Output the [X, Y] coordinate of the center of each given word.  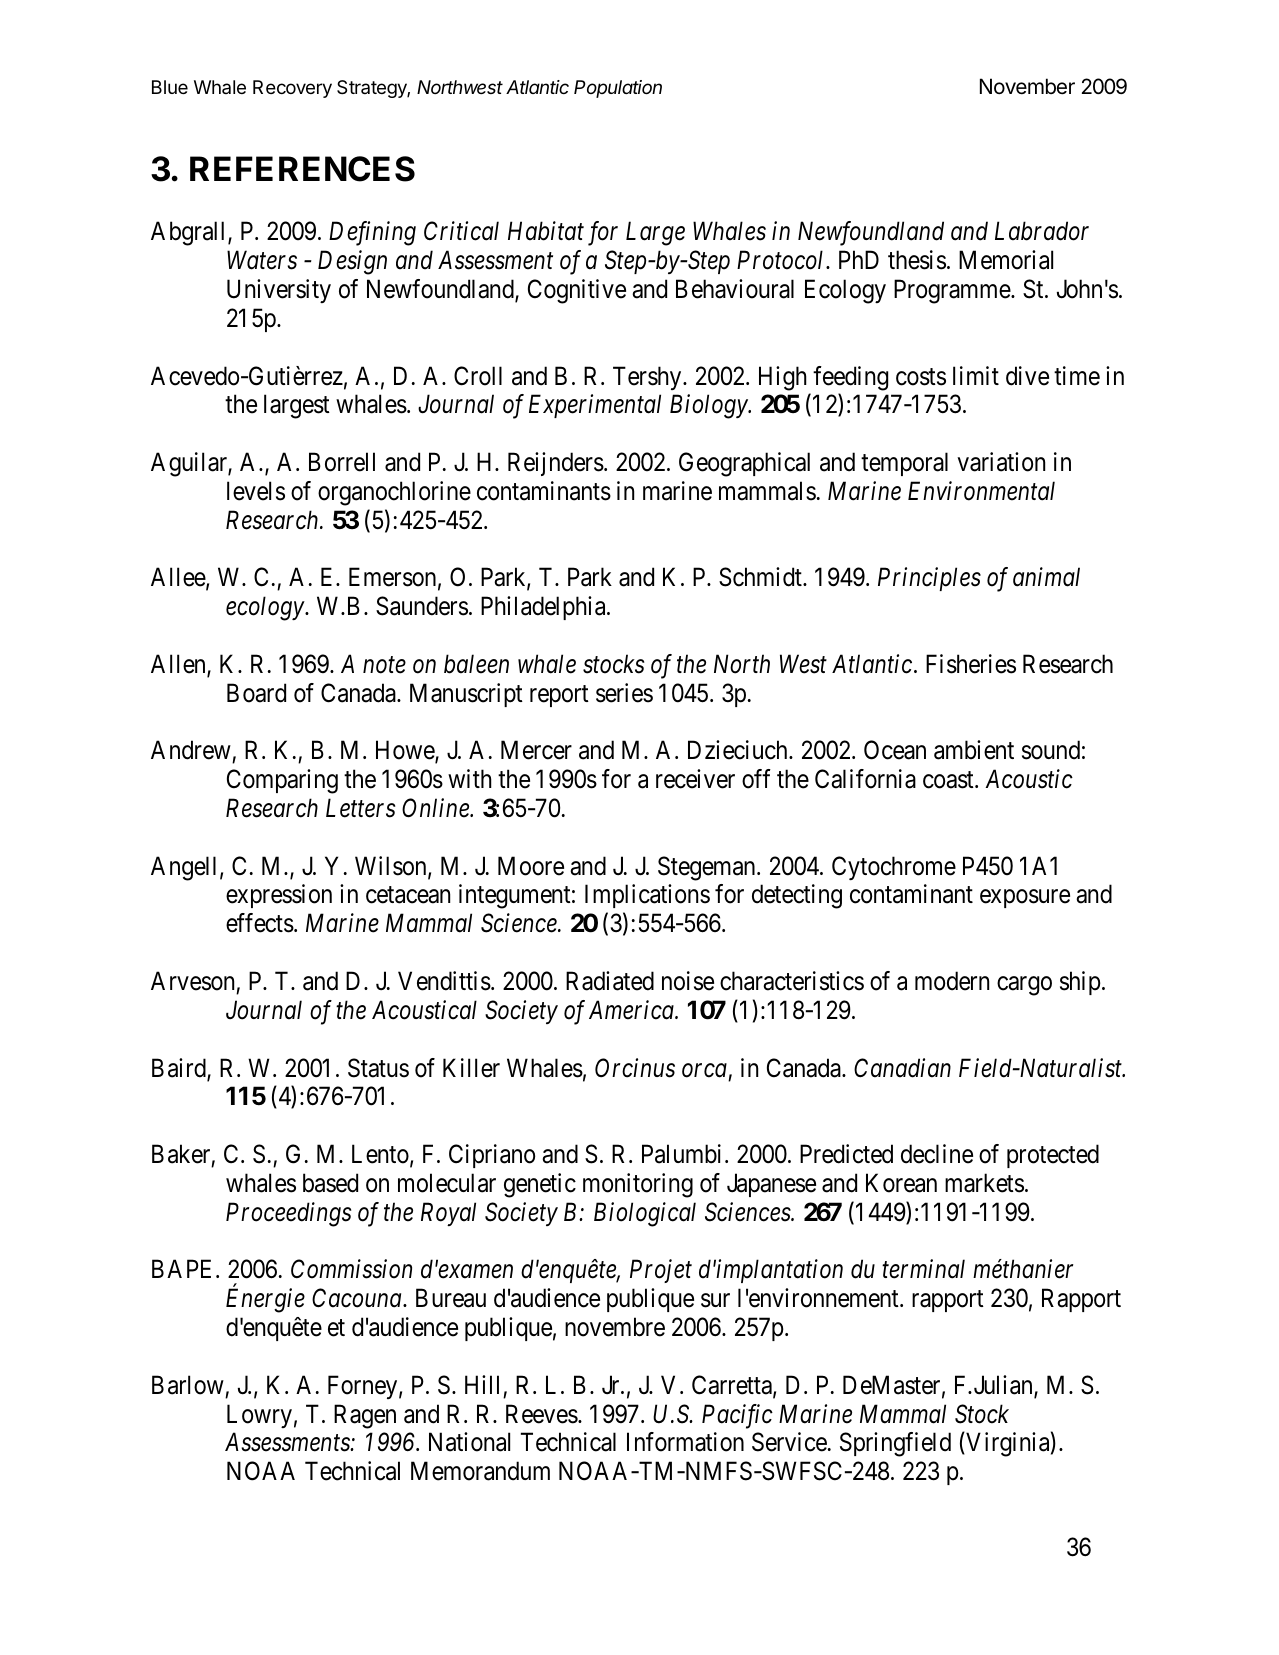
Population [618, 89]
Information [685, 1442]
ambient [974, 750]
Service [789, 1442]
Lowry [259, 1416]
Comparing [282, 781]
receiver [695, 779]
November [1027, 86]
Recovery [292, 89]
